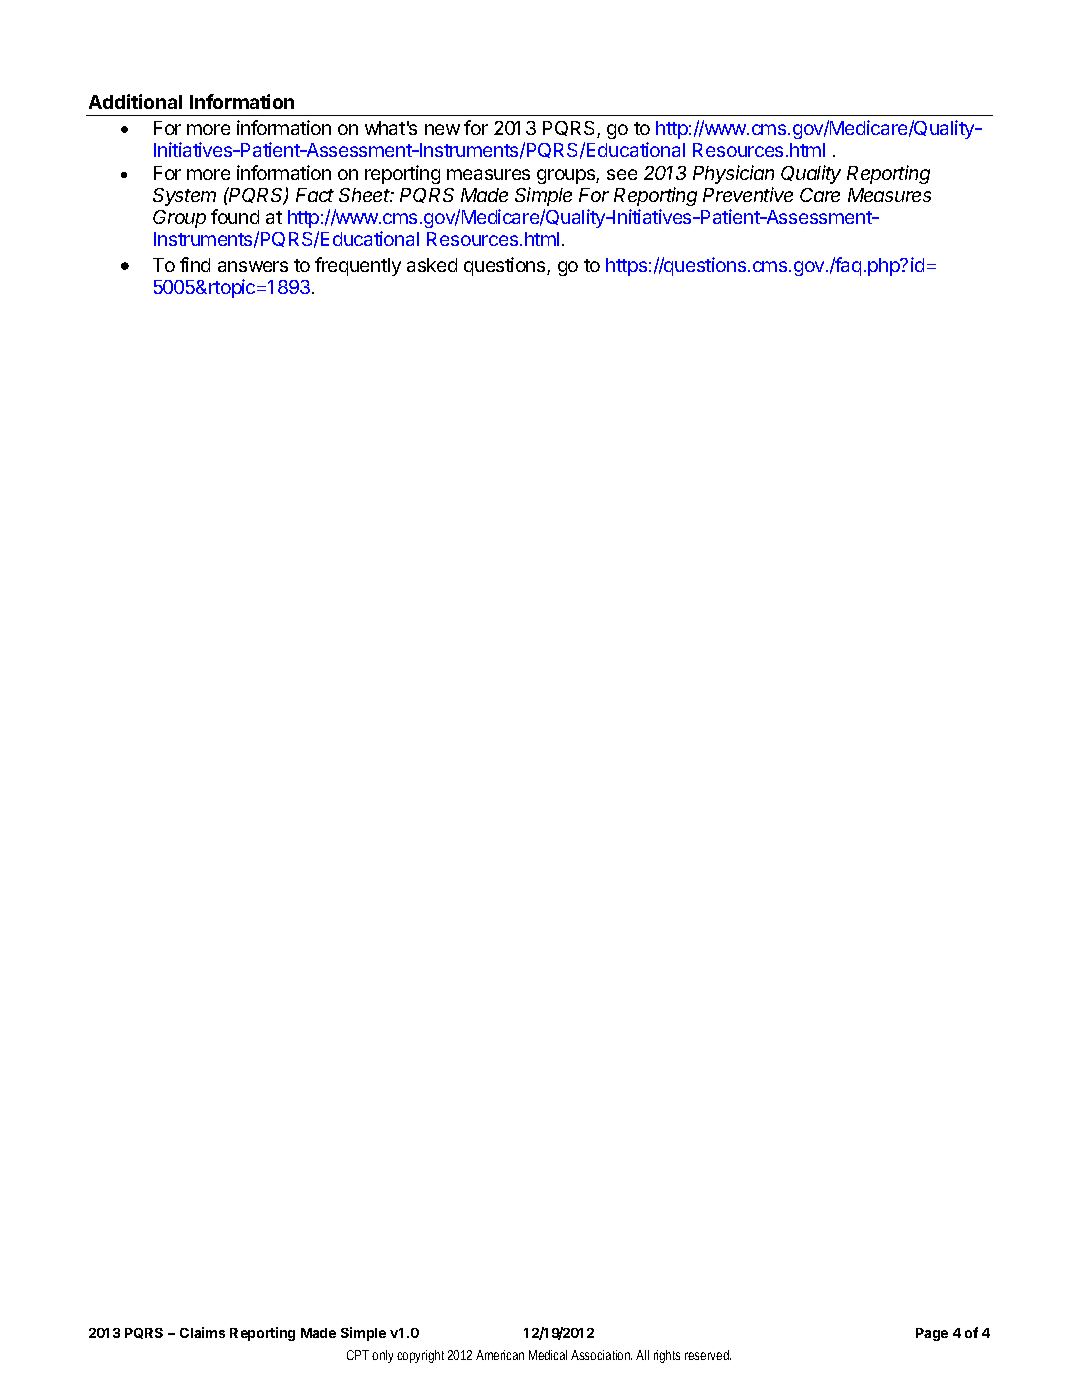 Image resolution: width=1078 pixels, height=1395 pixels. What do you see at coordinates (733, 174) in the screenshot?
I see `Physician` at bounding box center [733, 174].
